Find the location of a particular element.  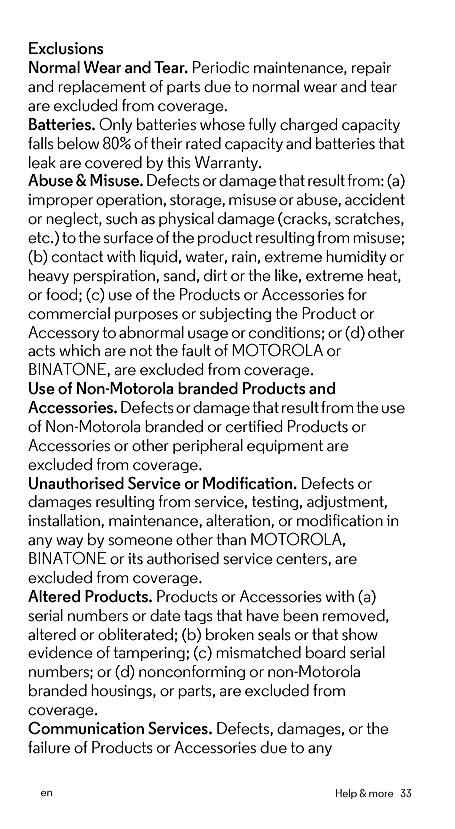

repair is located at coordinates (371, 69).
